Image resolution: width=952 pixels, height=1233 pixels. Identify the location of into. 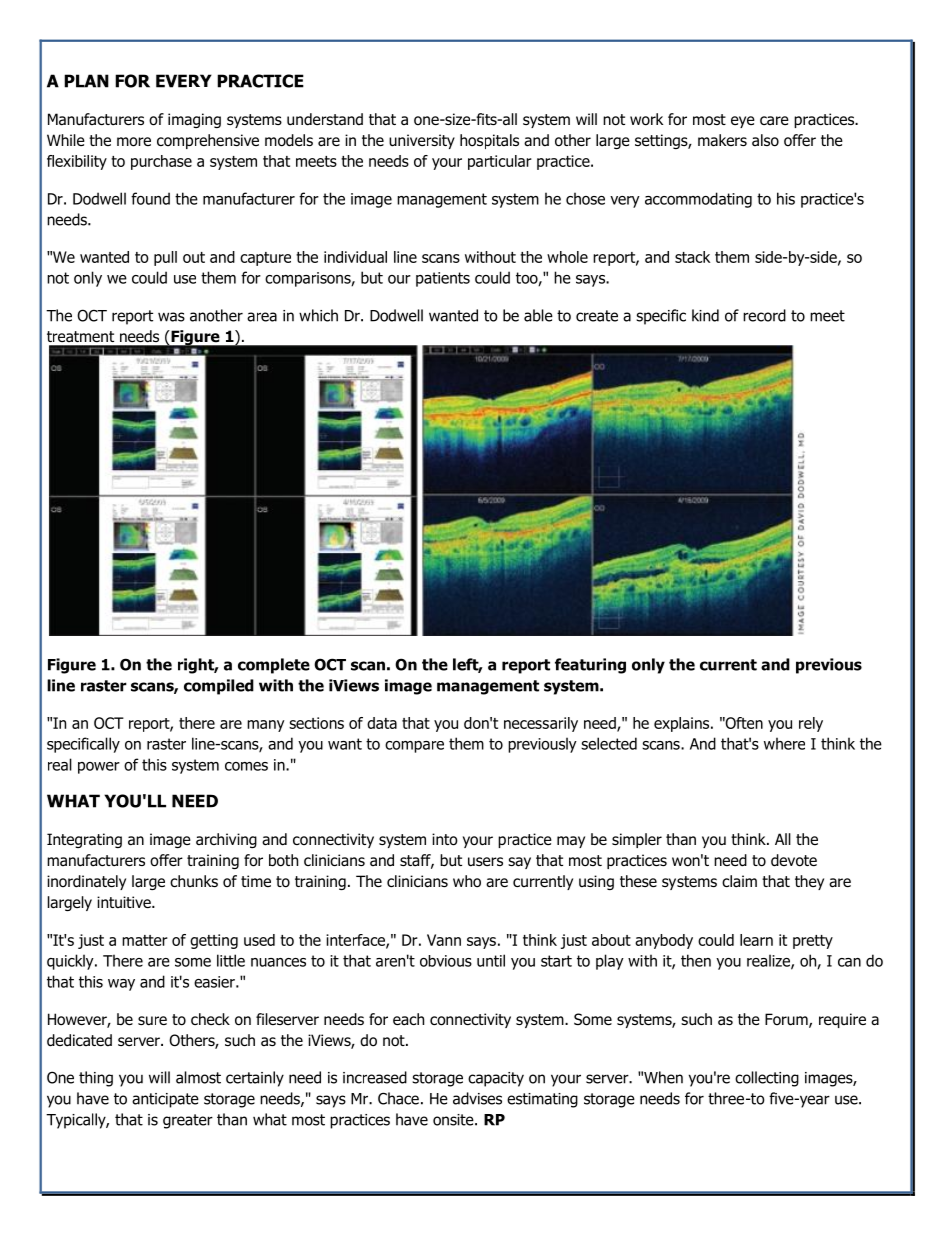
(445, 839).
